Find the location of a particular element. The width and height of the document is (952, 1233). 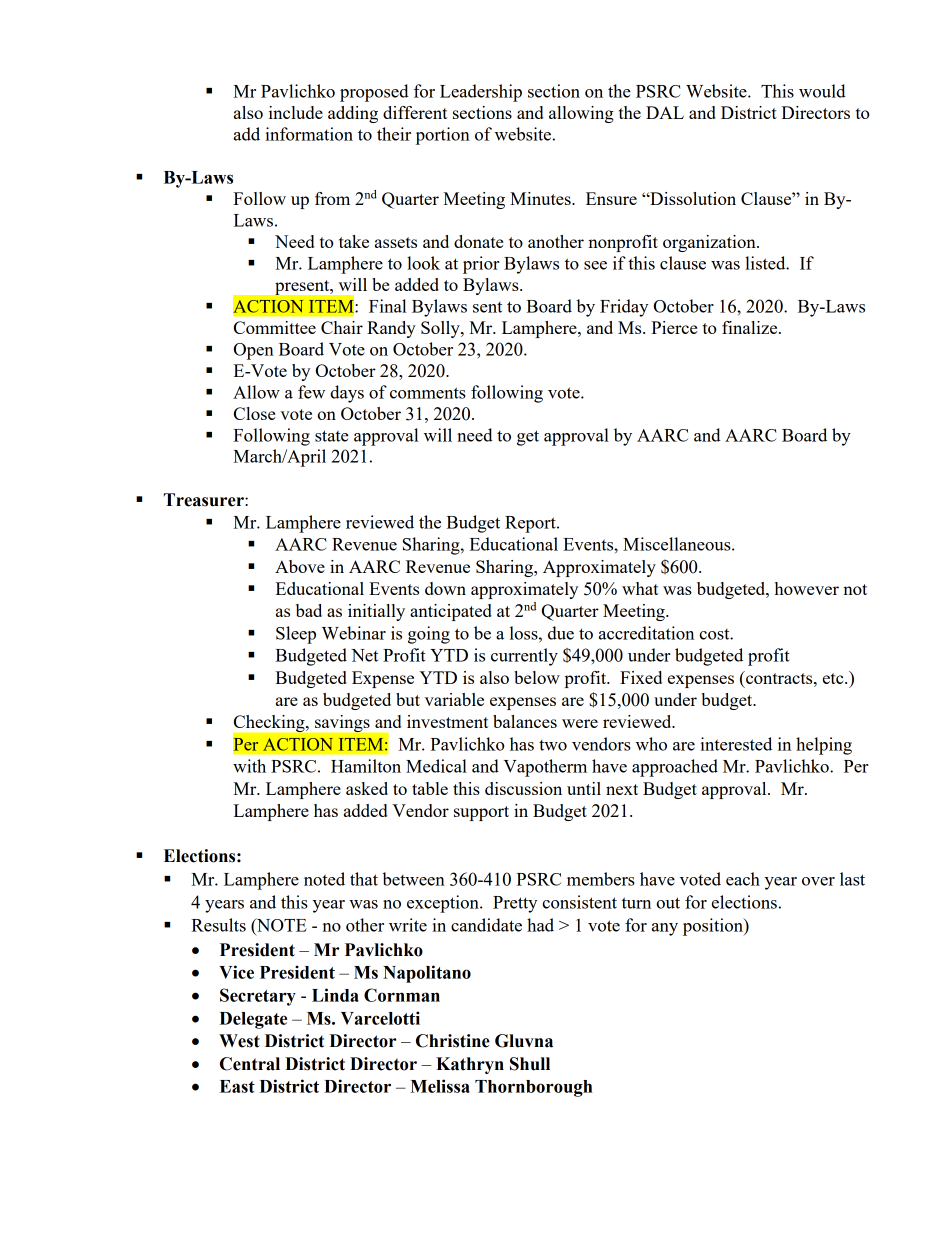

that is located at coordinates (364, 879).
